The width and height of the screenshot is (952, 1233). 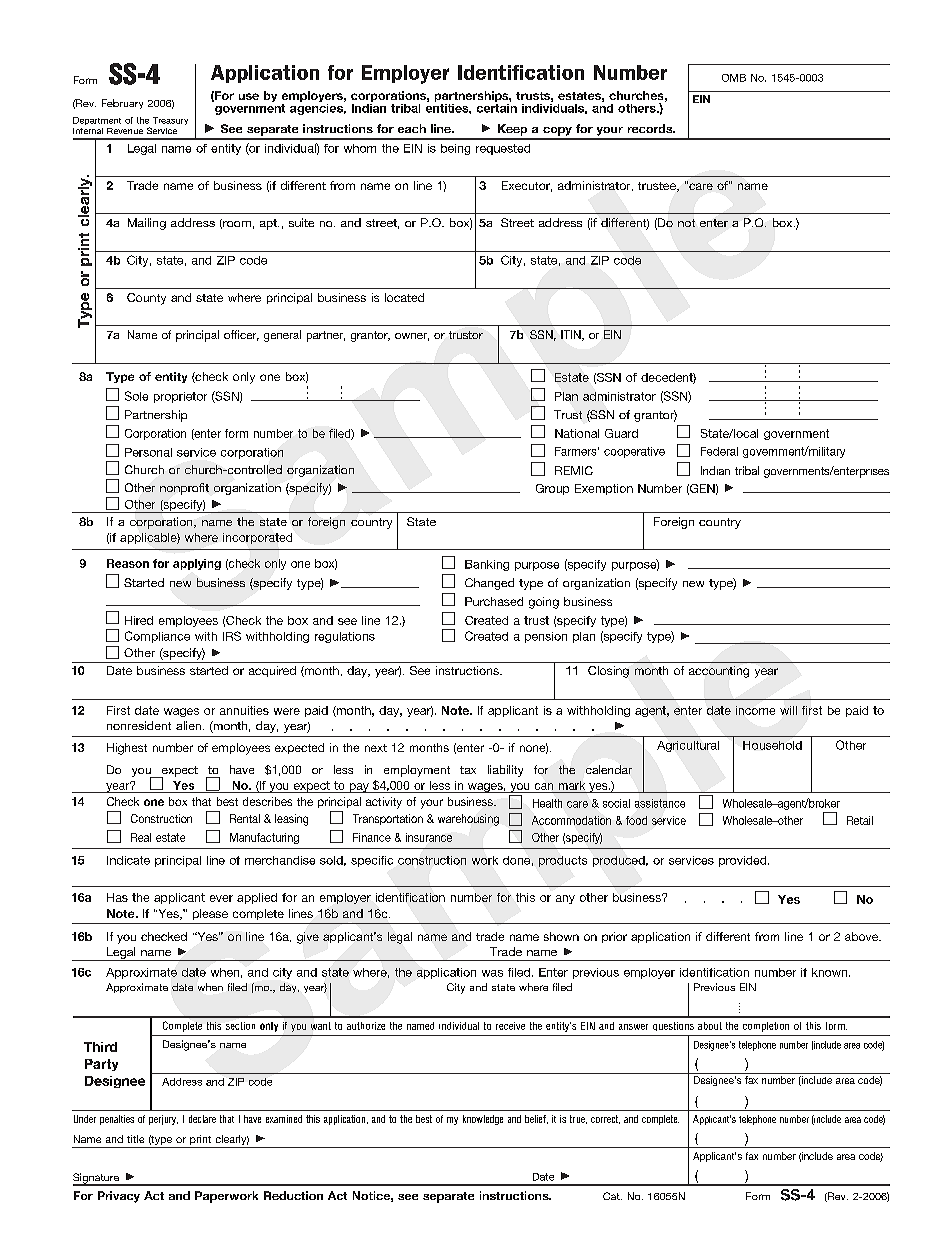 I want to click on warehousing, so click(x=468, y=820).
